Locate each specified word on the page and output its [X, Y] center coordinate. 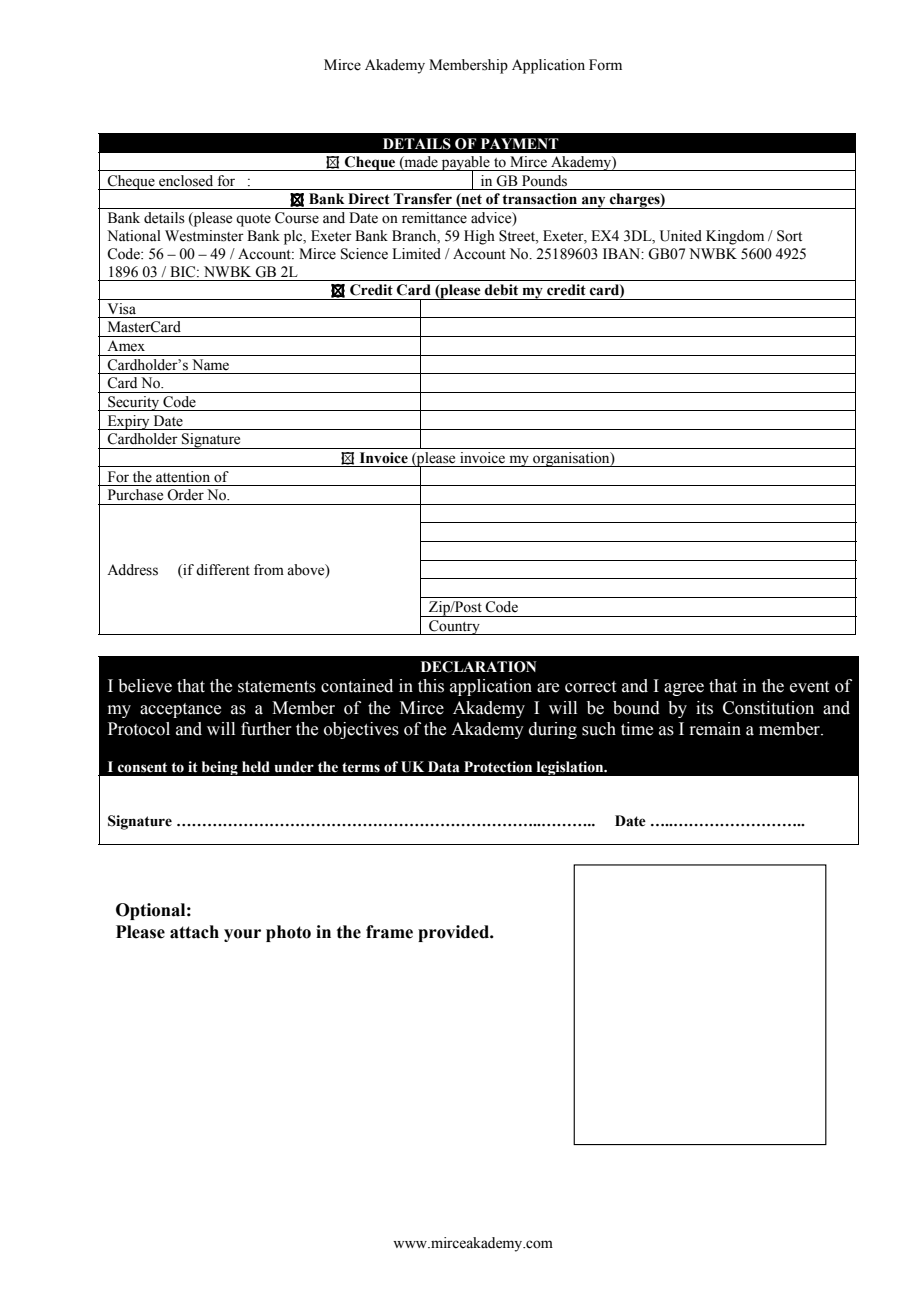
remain [715, 729]
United [681, 236]
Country [454, 627]
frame [389, 932]
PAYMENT [520, 143]
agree [684, 689]
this [431, 686]
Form [605, 65]
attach [194, 932]
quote [253, 220]
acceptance [180, 710]
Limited [416, 254]
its [704, 708]
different [223, 570]
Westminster [204, 236]
